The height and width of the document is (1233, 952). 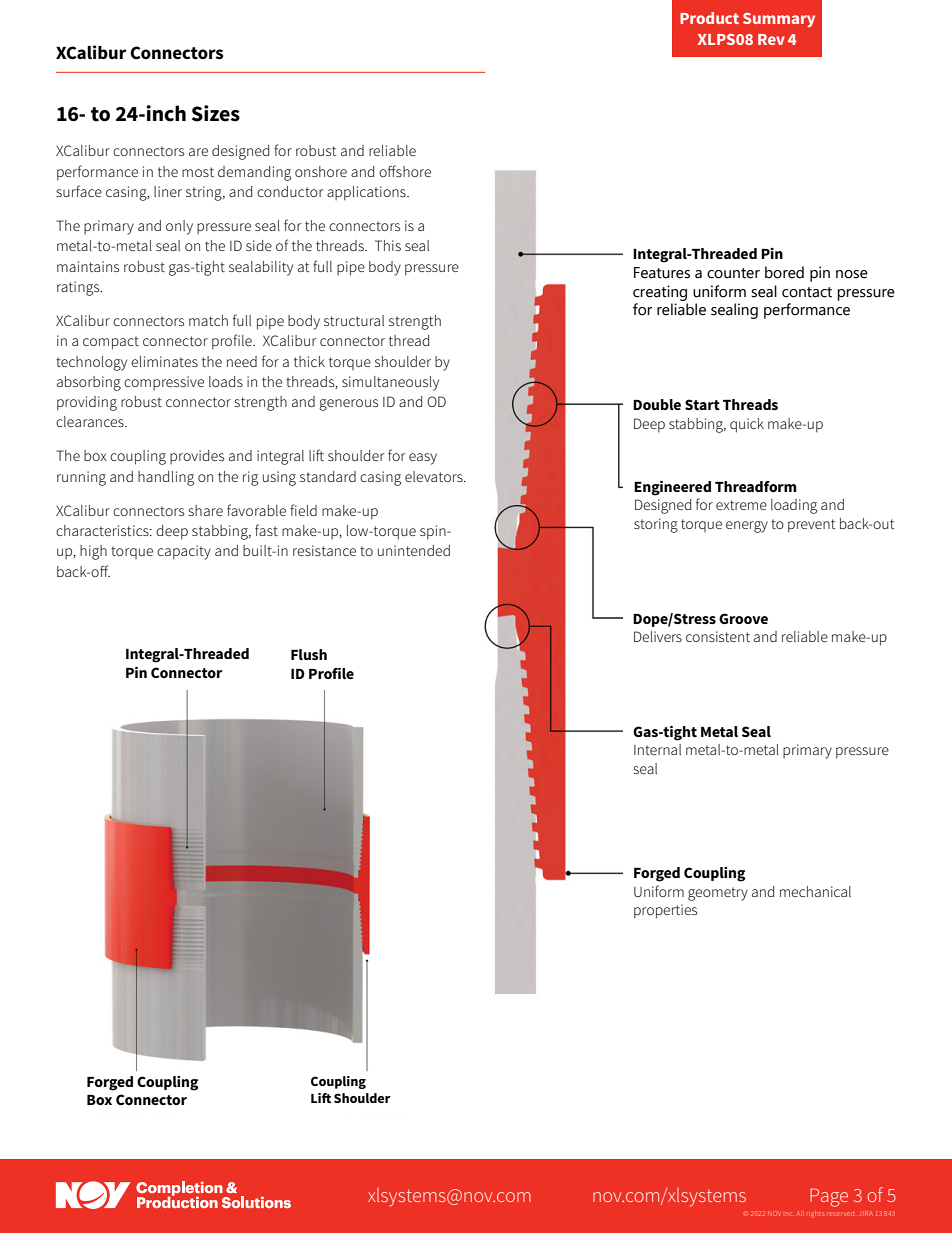 What do you see at coordinates (815, 891) in the document?
I see `mechanical` at bounding box center [815, 891].
